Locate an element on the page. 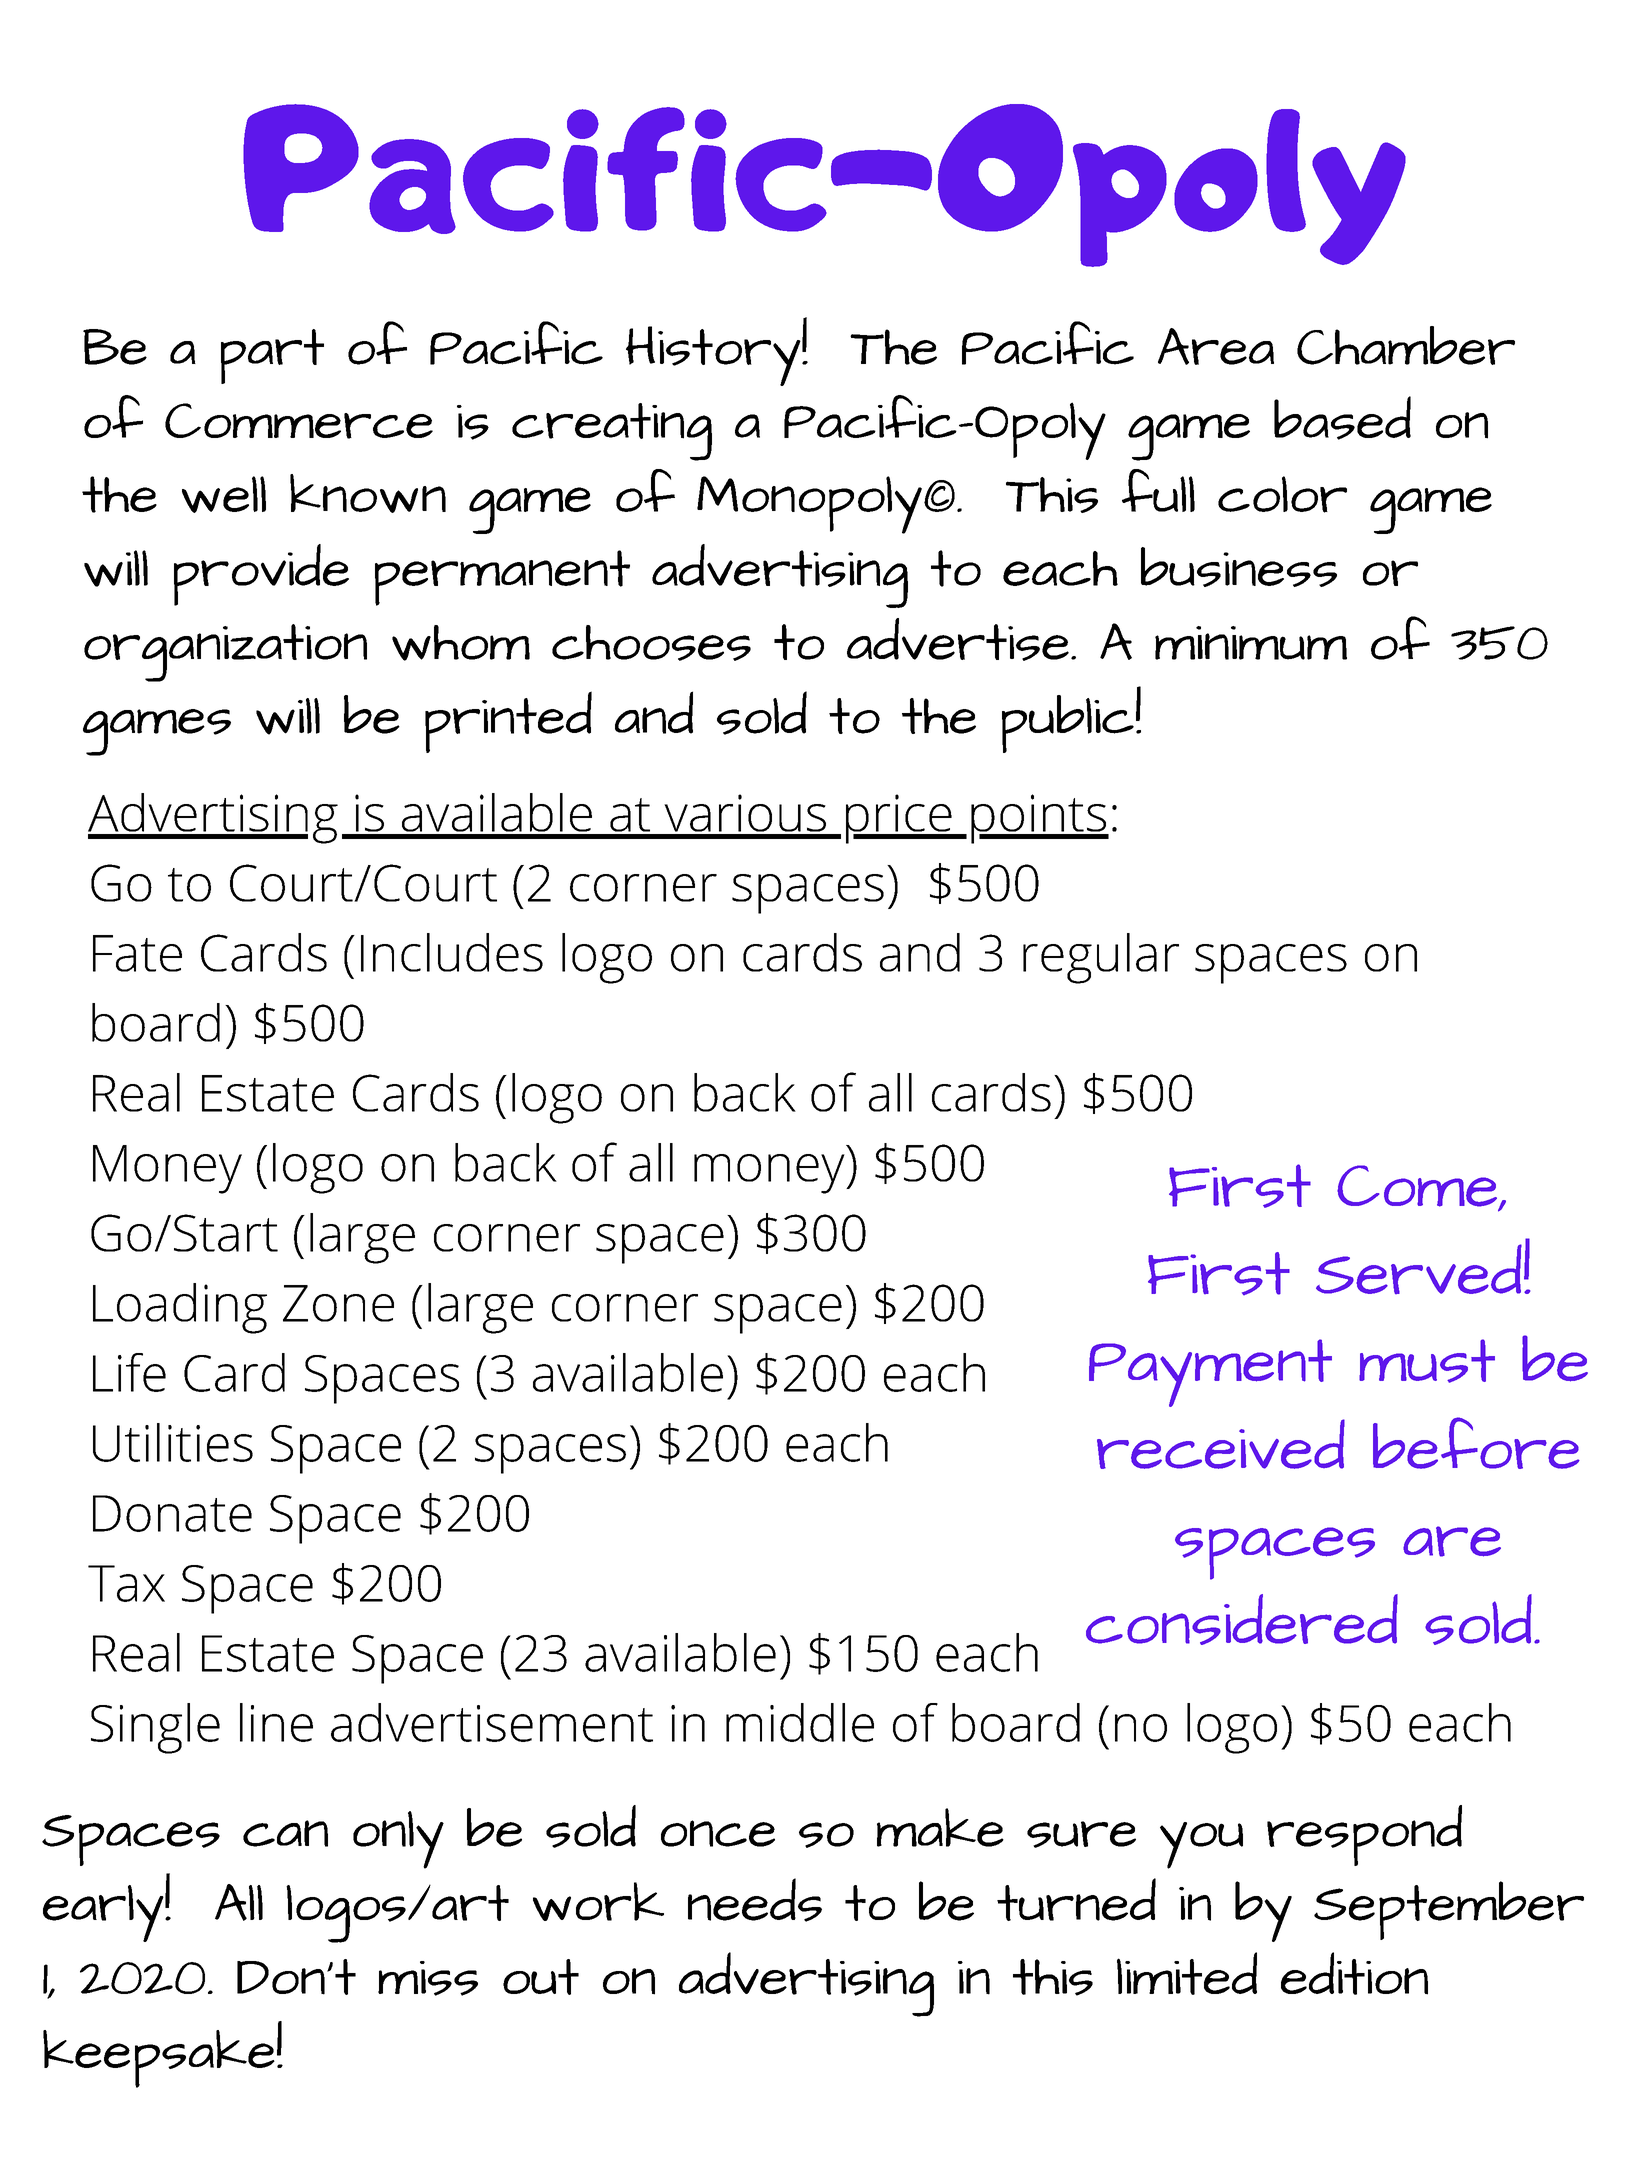 The width and height of the page is (1635, 2180). organization is located at coordinates (225, 653).
